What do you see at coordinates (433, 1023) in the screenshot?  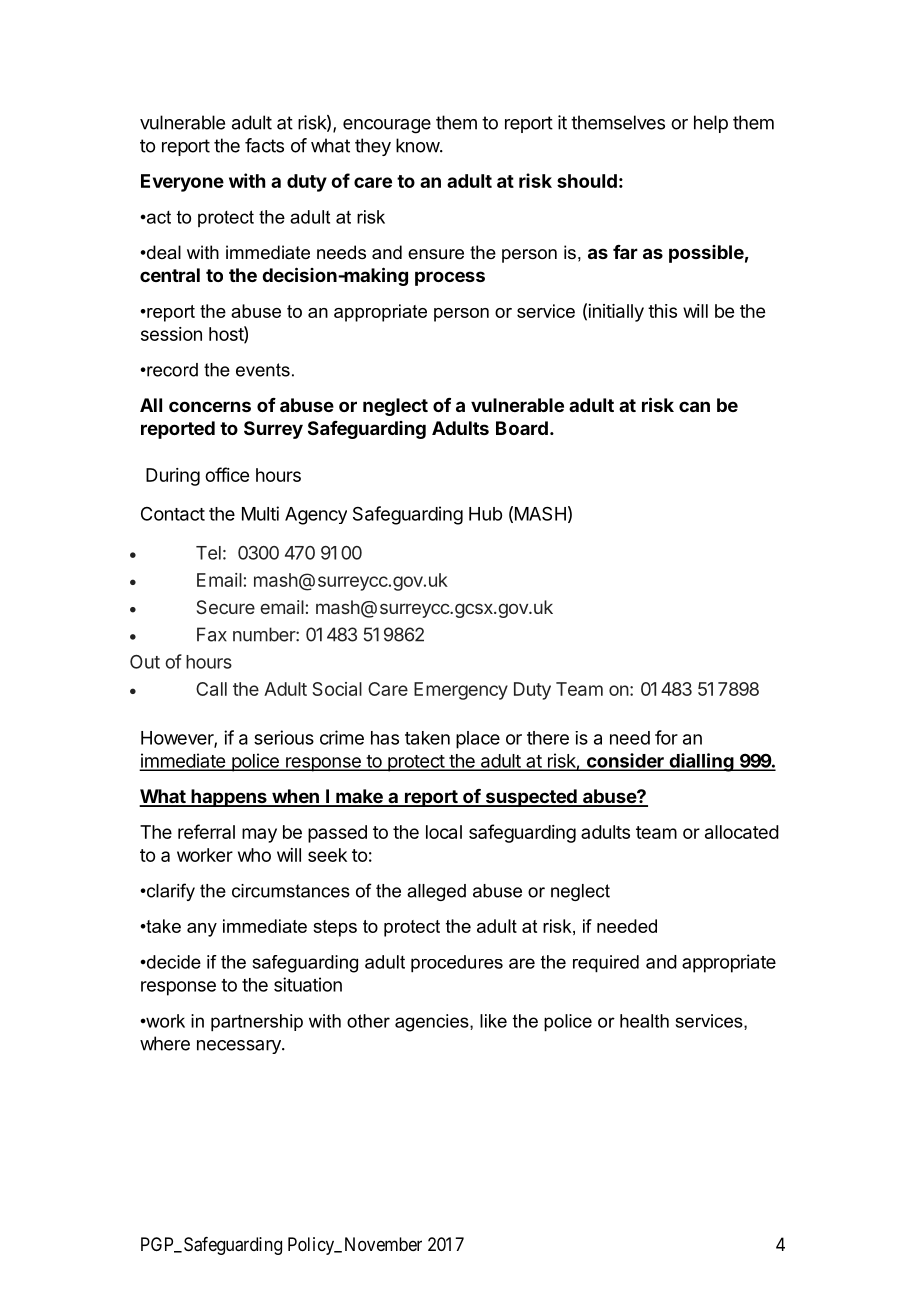 I see `agencies` at bounding box center [433, 1023].
